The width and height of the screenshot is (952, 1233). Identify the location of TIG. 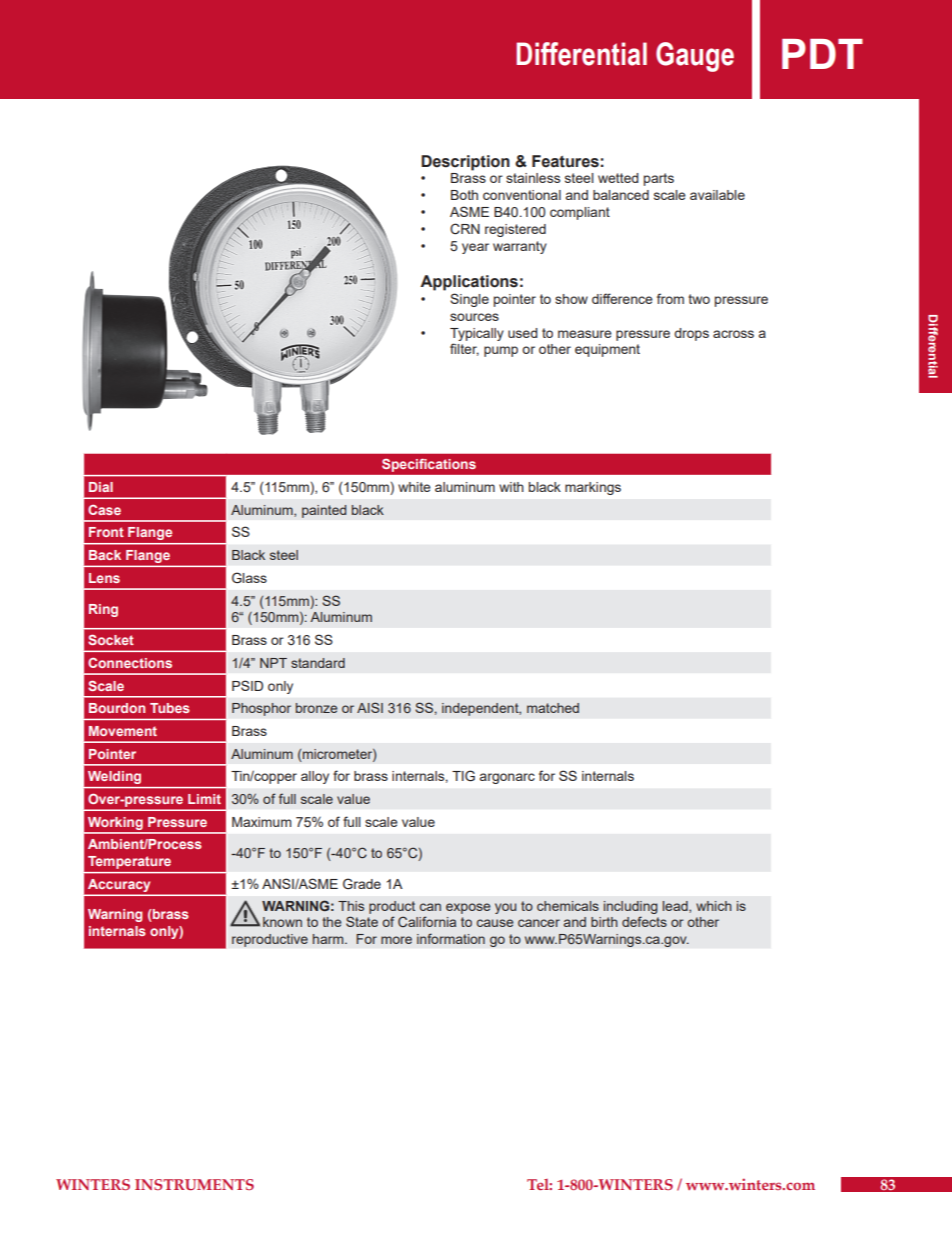
(463, 775).
